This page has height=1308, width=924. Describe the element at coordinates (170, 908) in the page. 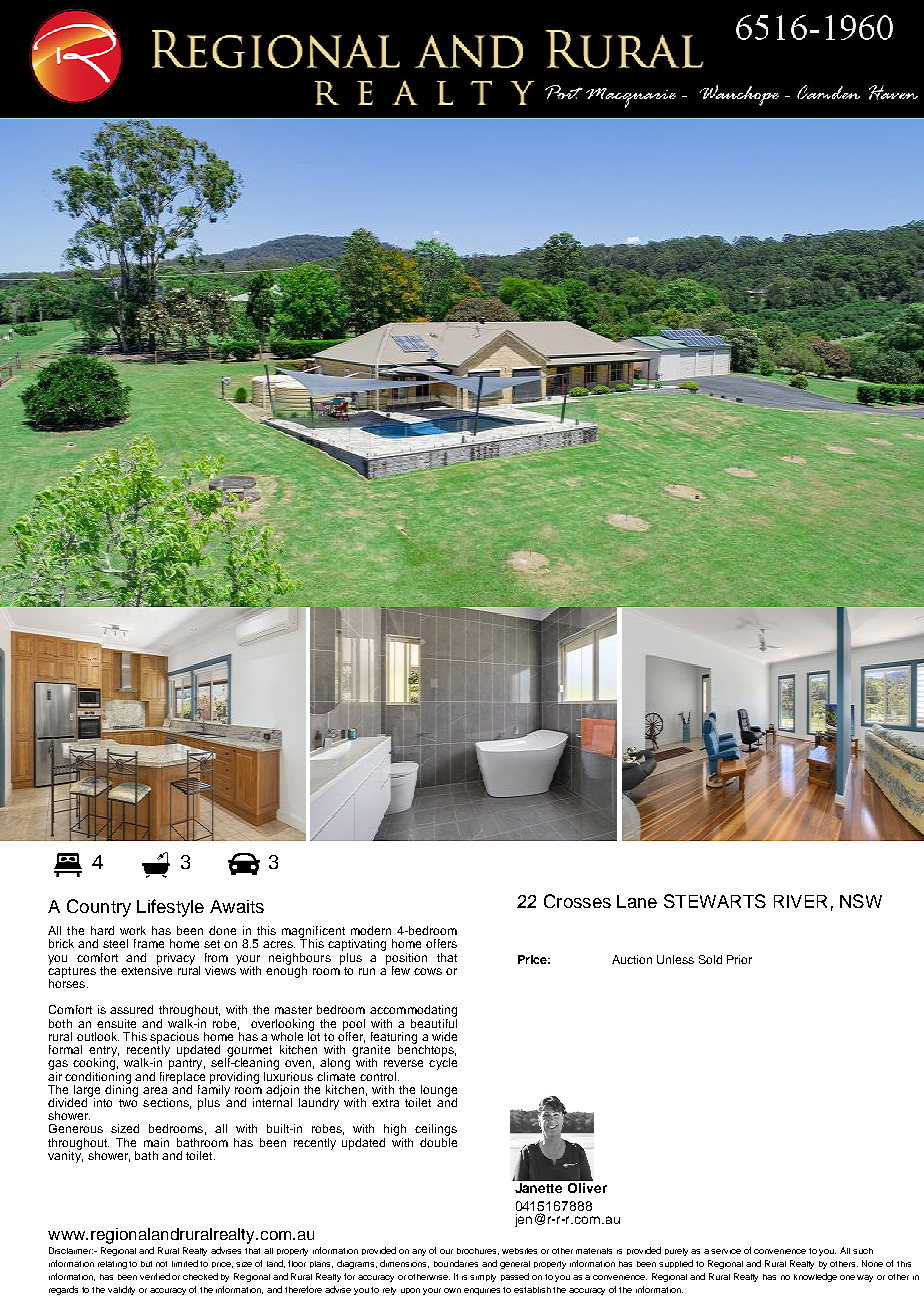

I see `Lifestyle` at that location.
